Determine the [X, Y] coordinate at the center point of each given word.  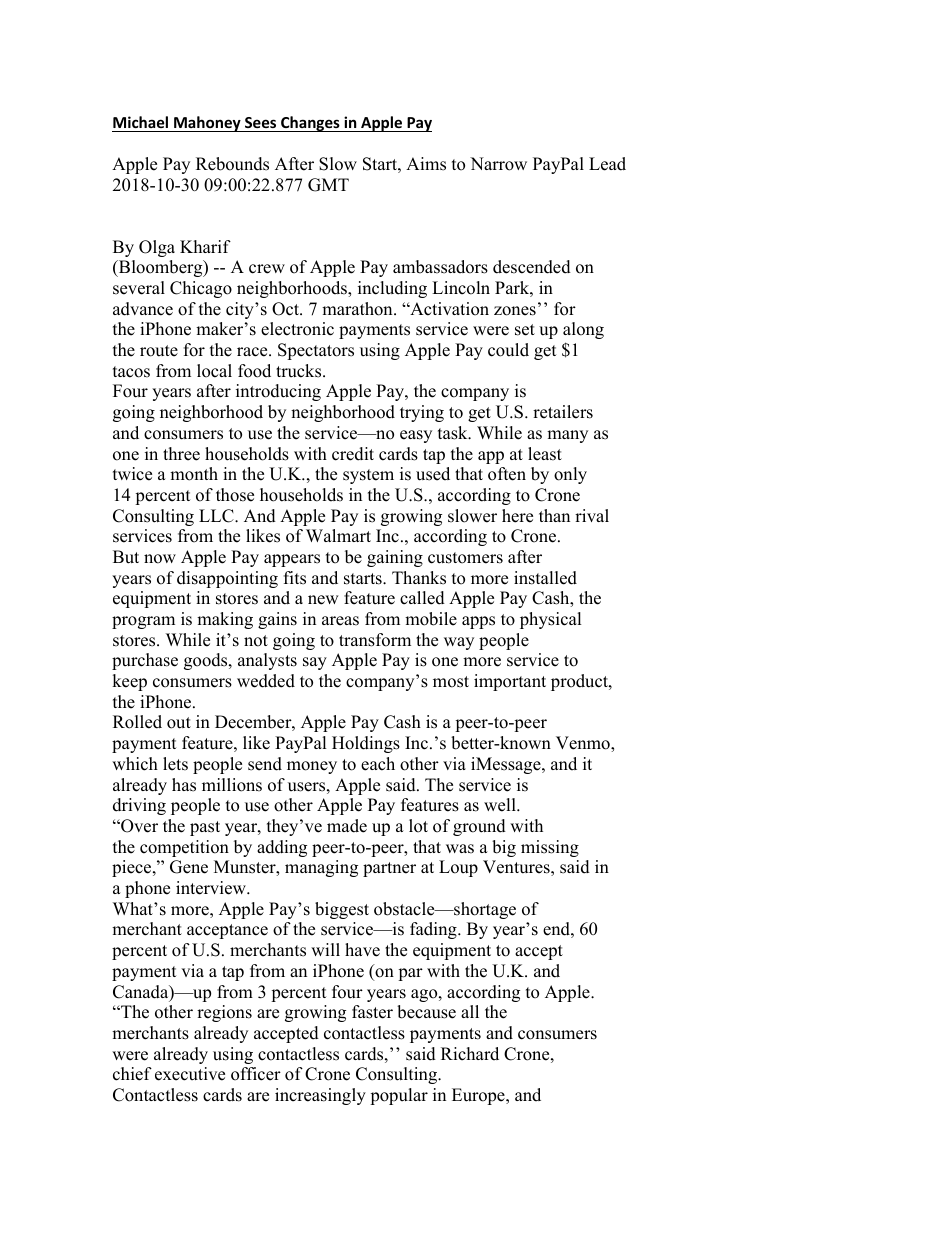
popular [399, 1096]
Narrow [498, 164]
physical [551, 620]
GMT [328, 185]
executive [190, 1074]
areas [340, 621]
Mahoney [207, 124]
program [143, 622]
